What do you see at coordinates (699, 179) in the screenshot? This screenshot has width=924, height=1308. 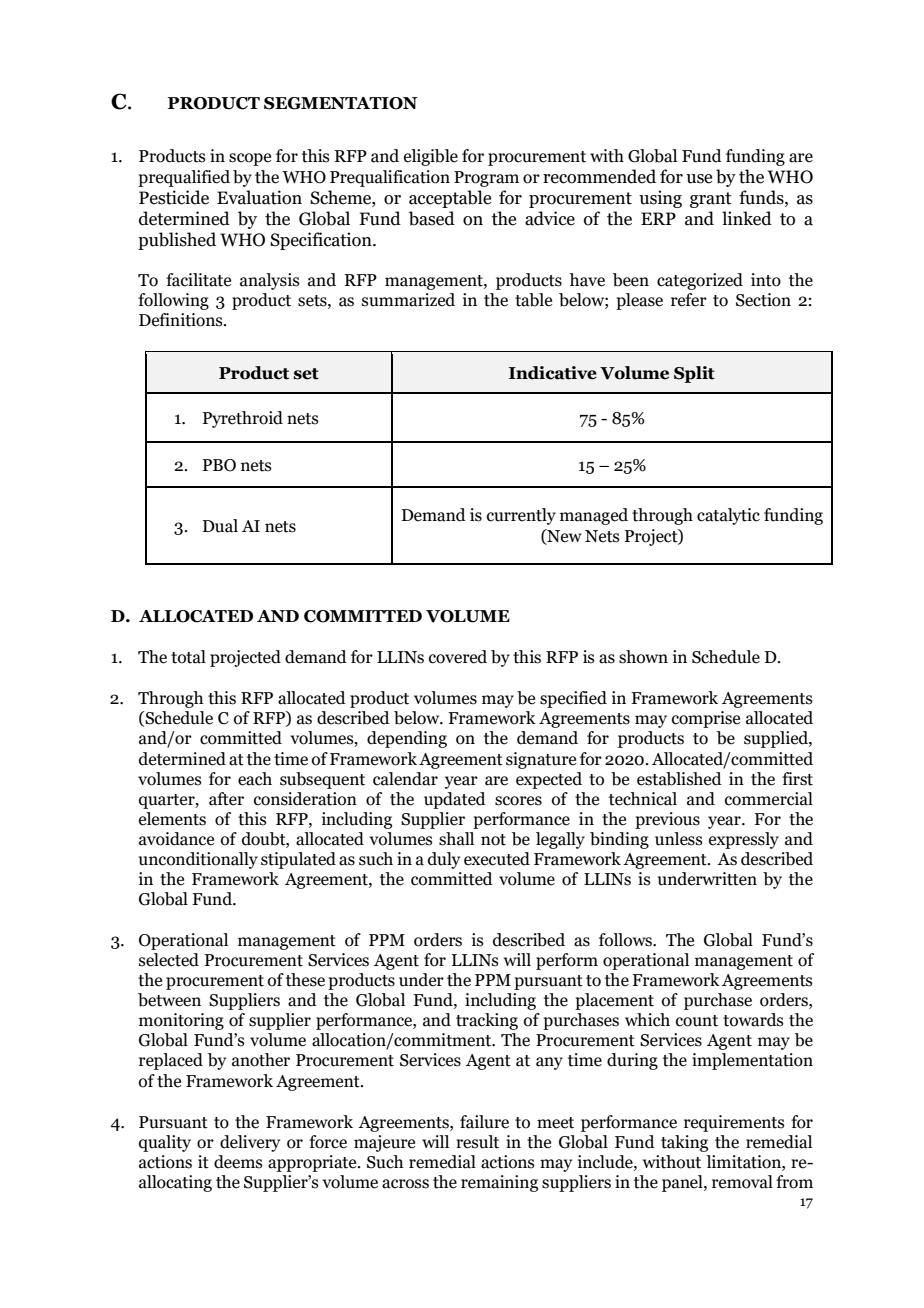 I see `use` at bounding box center [699, 179].
